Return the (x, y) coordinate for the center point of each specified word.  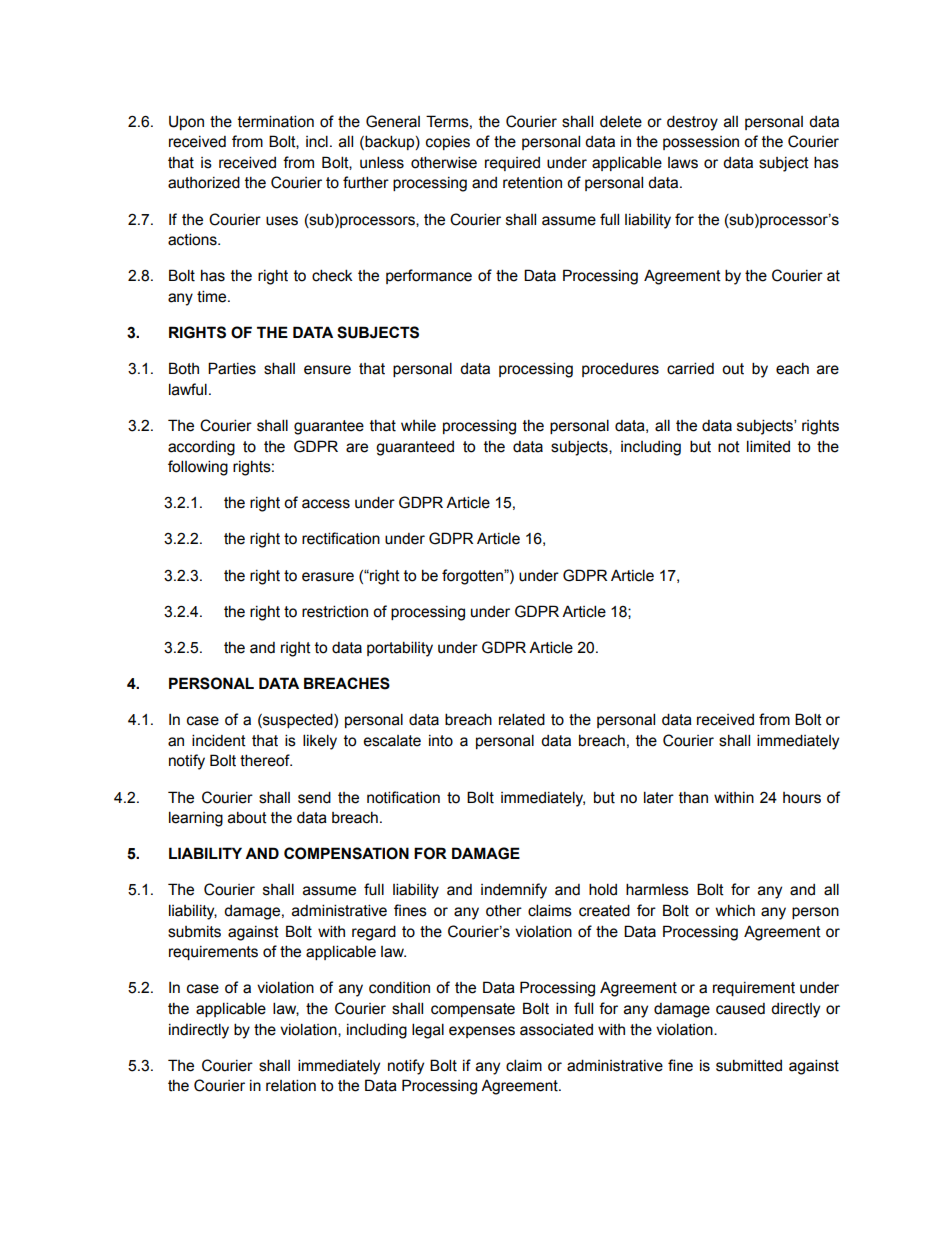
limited (768, 446)
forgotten (473, 577)
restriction (335, 611)
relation (291, 1085)
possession (701, 143)
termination (276, 121)
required (512, 164)
